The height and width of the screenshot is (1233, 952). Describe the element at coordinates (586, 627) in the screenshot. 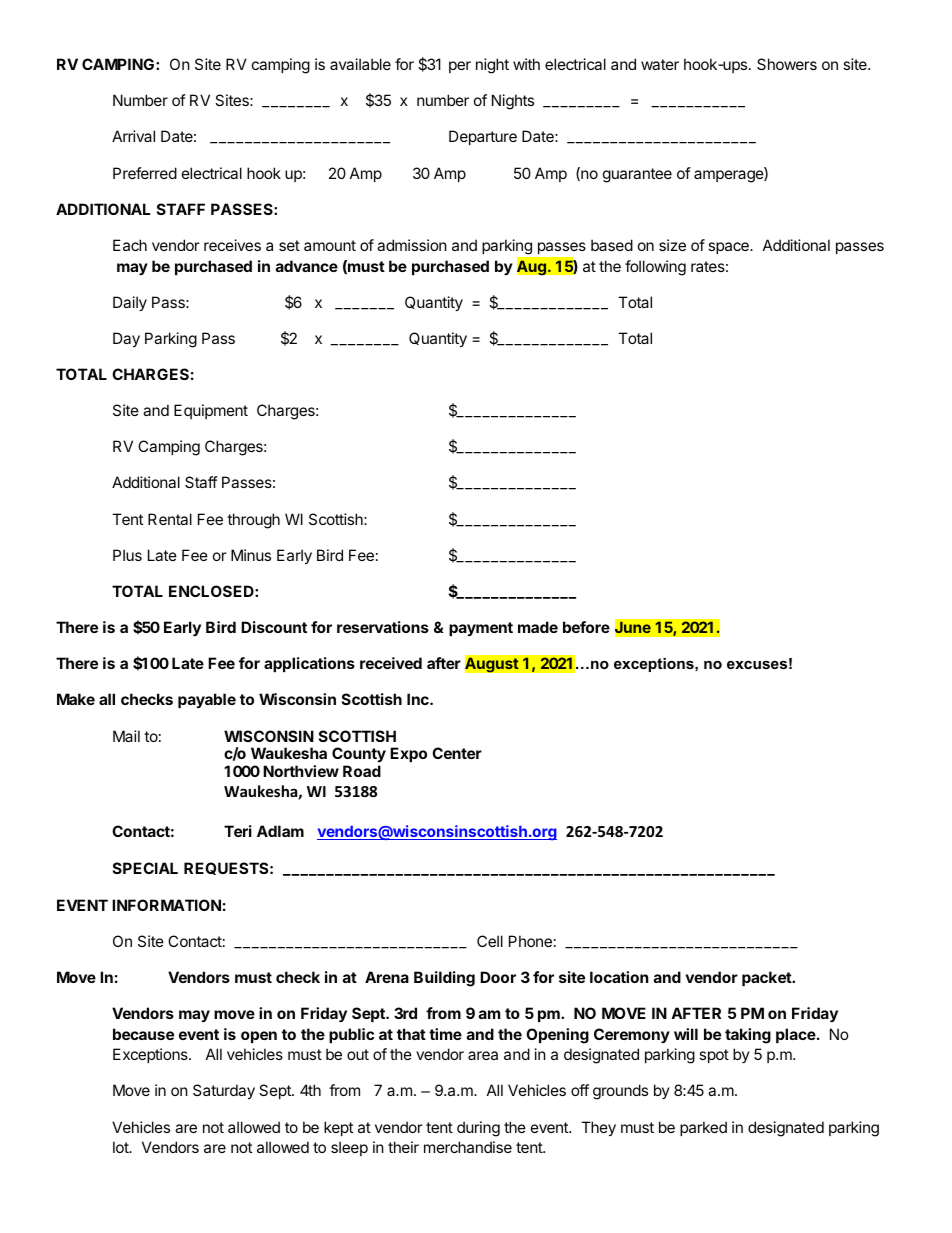

I see `before` at that location.
